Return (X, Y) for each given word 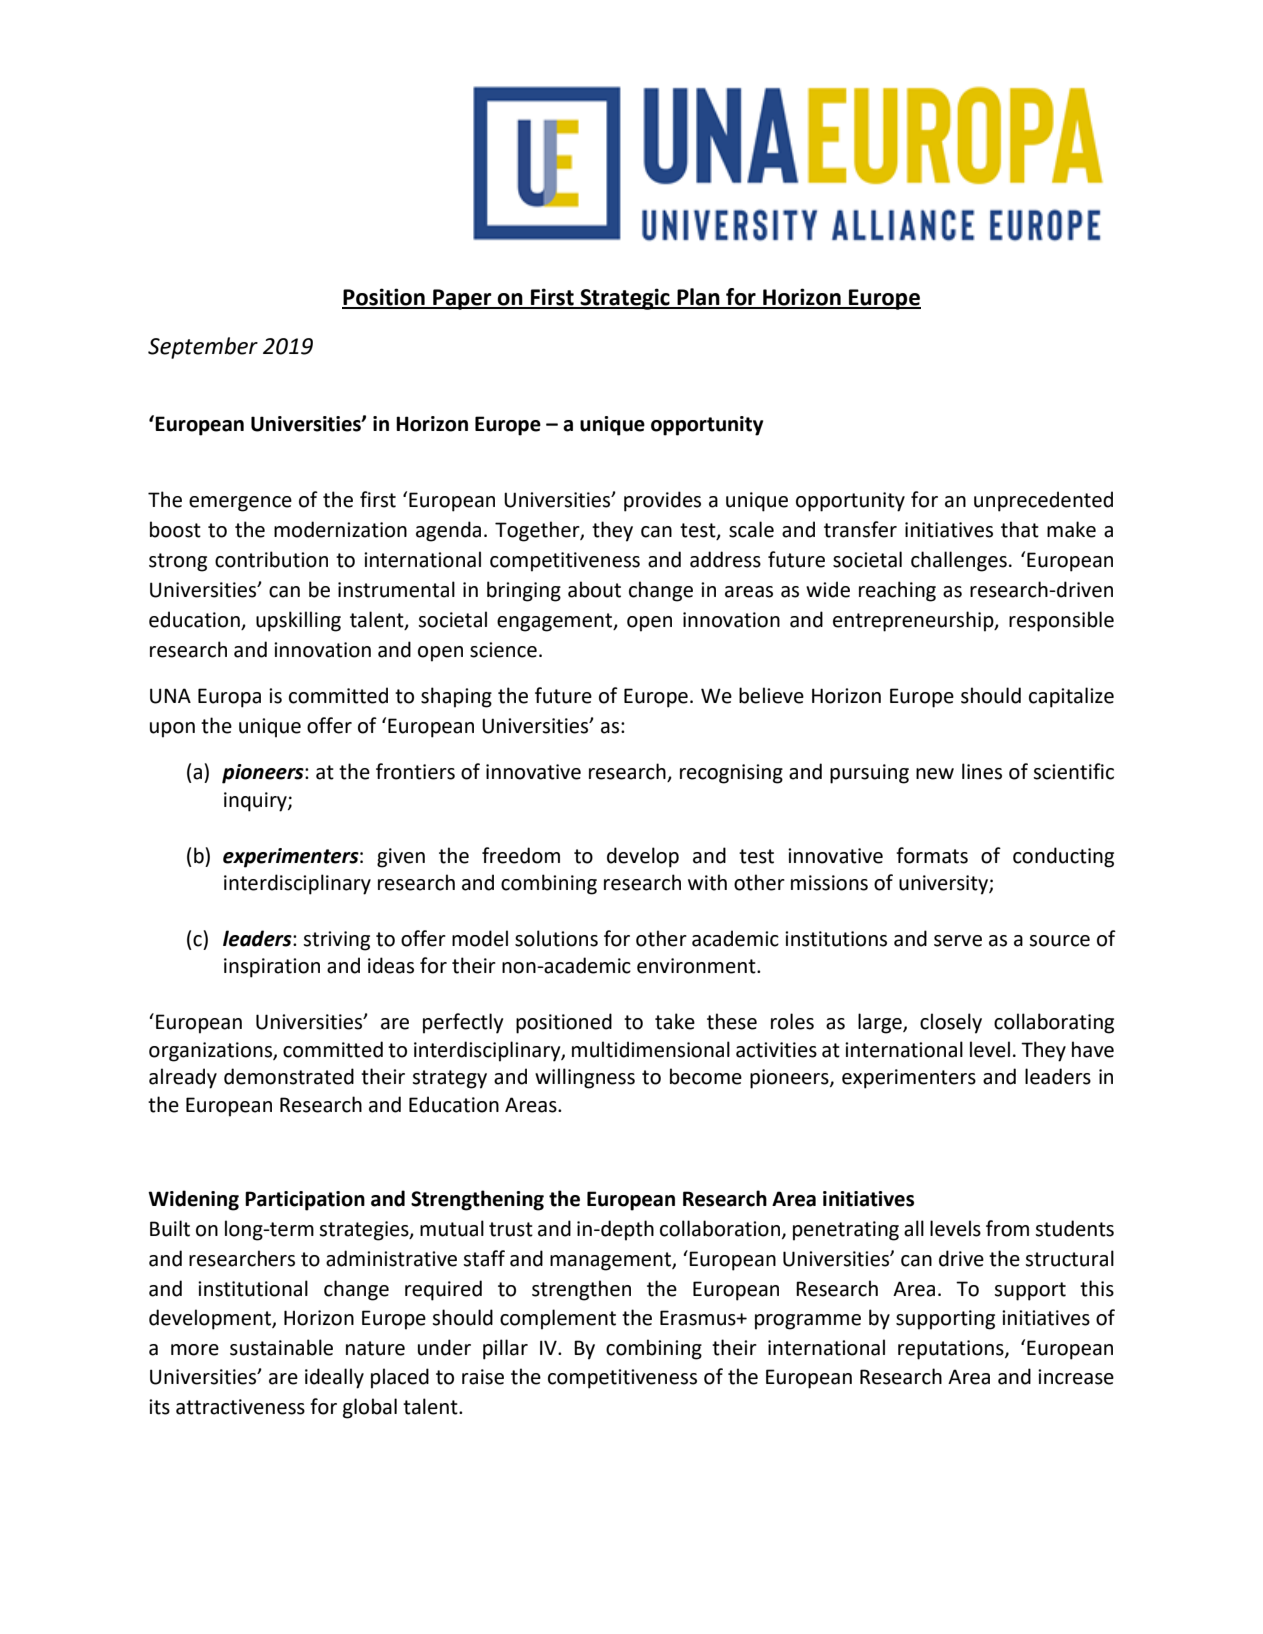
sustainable (281, 1347)
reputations (952, 1350)
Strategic (625, 299)
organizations (211, 1052)
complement (558, 1319)
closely (951, 1023)
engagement (556, 622)
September (203, 348)
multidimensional (651, 1049)
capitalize (1071, 697)
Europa (229, 698)
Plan (698, 298)
